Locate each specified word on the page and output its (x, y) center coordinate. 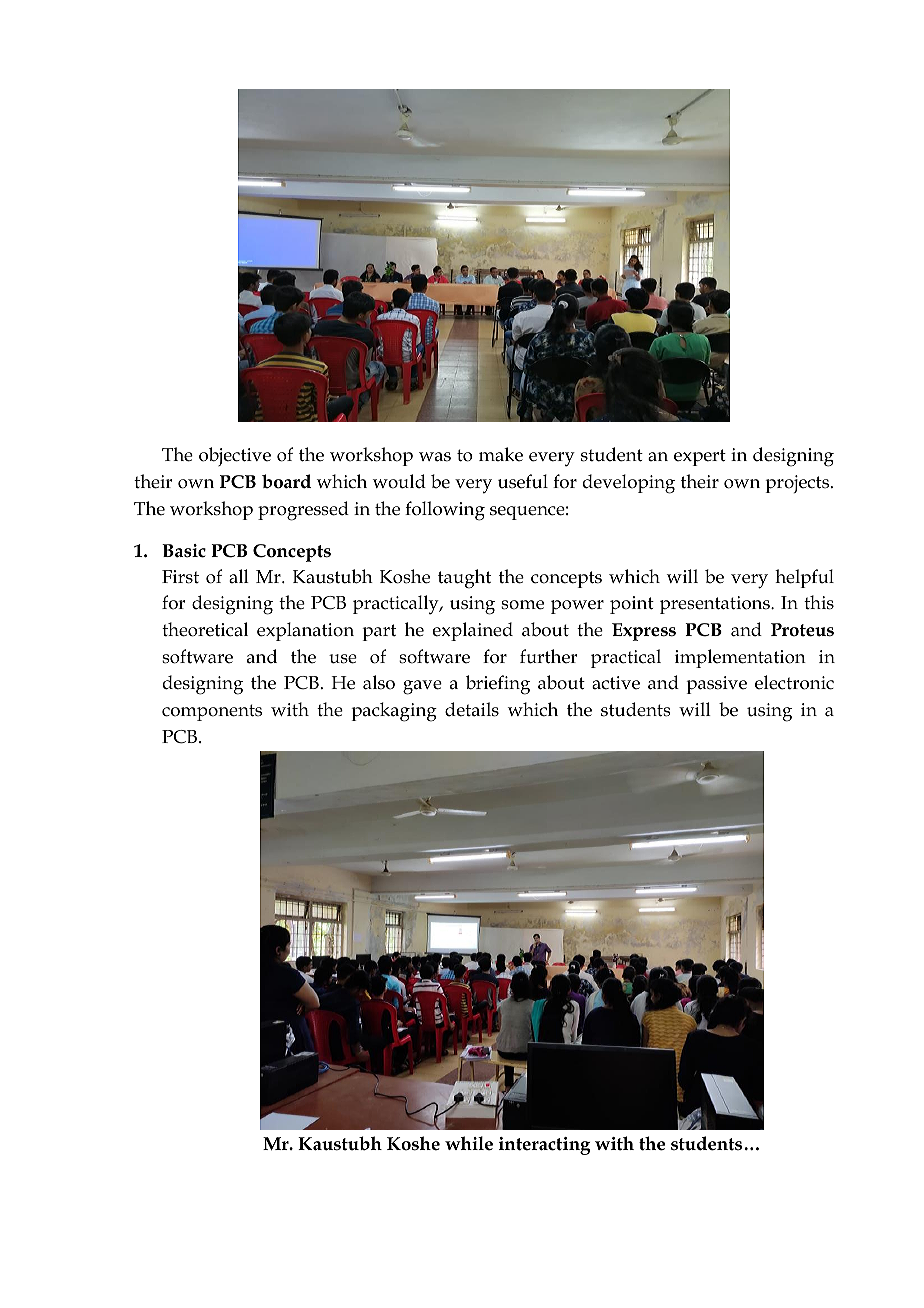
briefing (498, 685)
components (212, 712)
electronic (794, 682)
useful (523, 481)
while (469, 1143)
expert (700, 457)
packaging (394, 712)
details (472, 709)
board (286, 481)
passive (716, 685)
